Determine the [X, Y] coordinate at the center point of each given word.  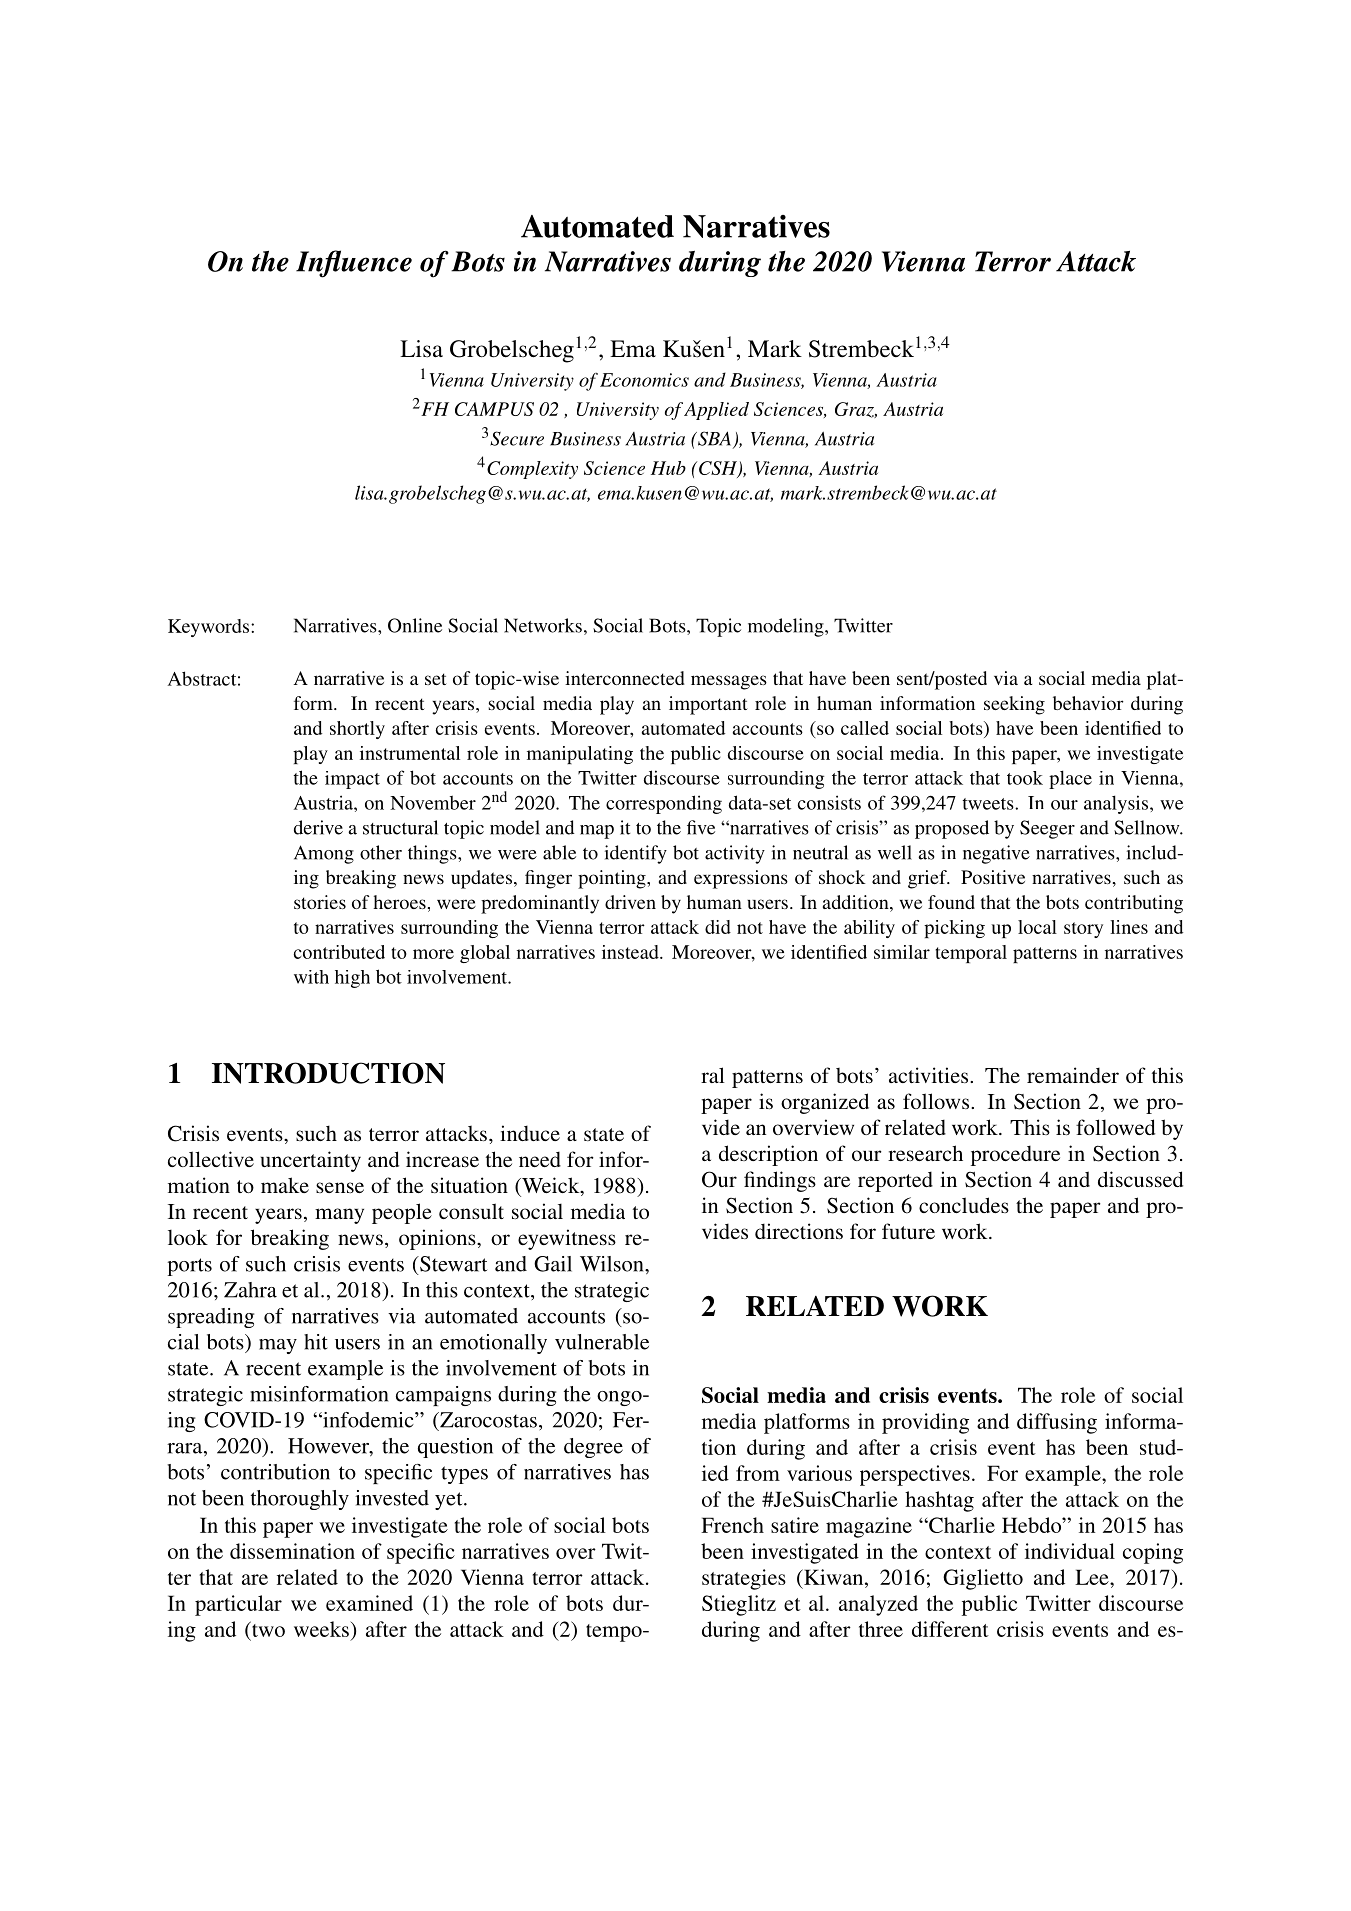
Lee [1093, 1577]
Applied [716, 411]
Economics [644, 380]
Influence [354, 264]
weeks [322, 1629]
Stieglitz [739, 1605]
